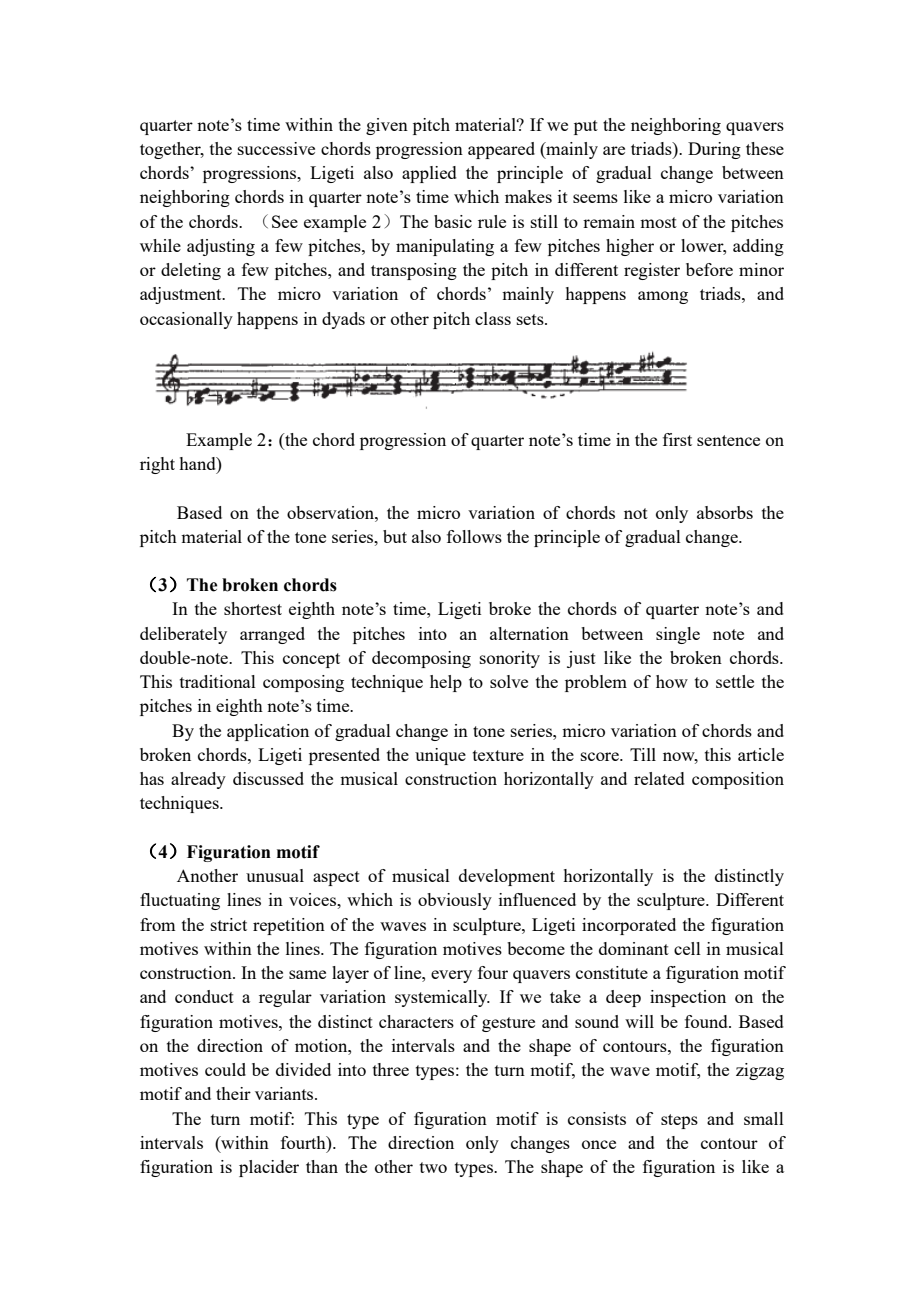 This image has height=1308, width=924. What do you see at coordinates (714, 150) in the image?
I see `During` at bounding box center [714, 150].
